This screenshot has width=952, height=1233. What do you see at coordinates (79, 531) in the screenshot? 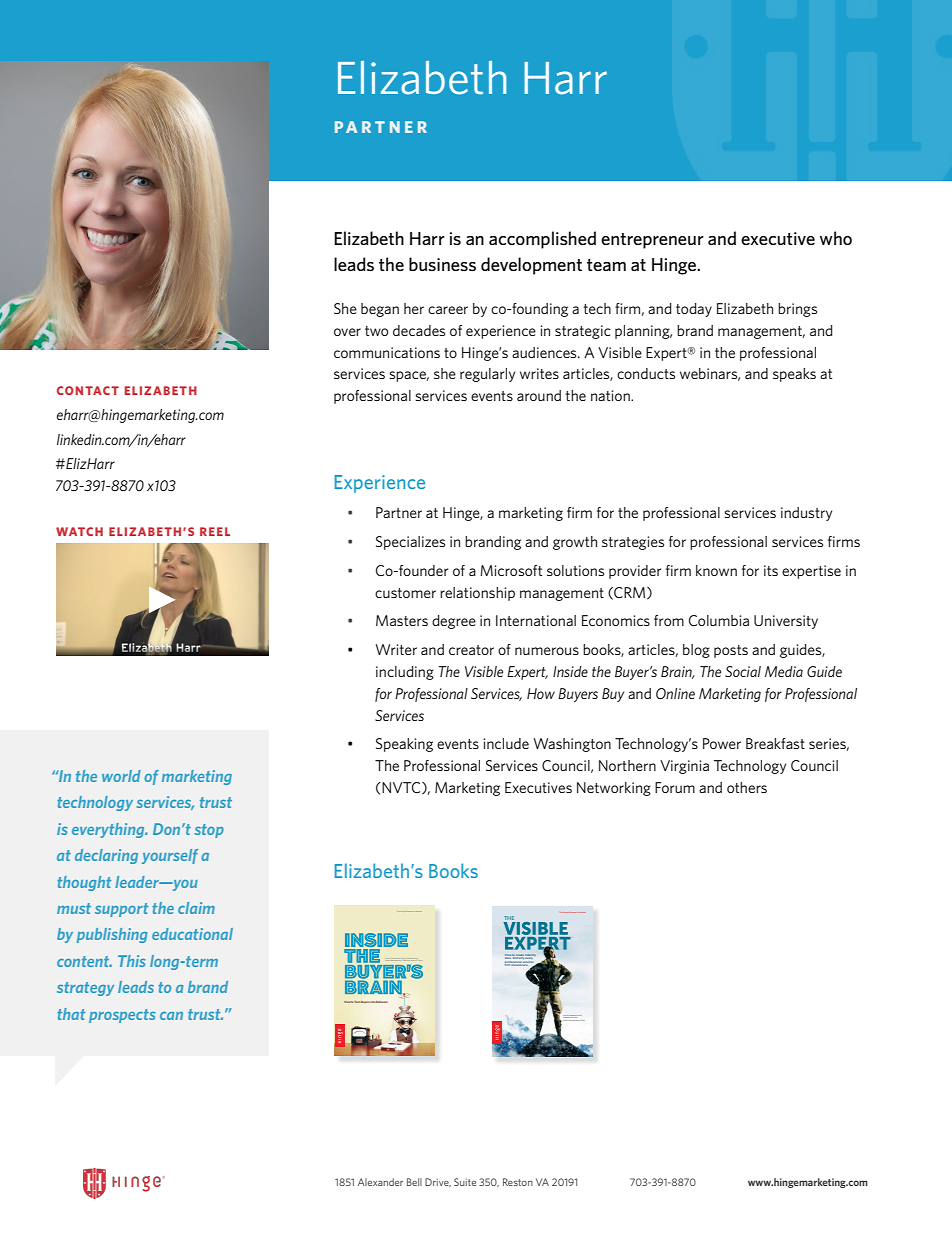
I see `WATCH` at bounding box center [79, 531].
